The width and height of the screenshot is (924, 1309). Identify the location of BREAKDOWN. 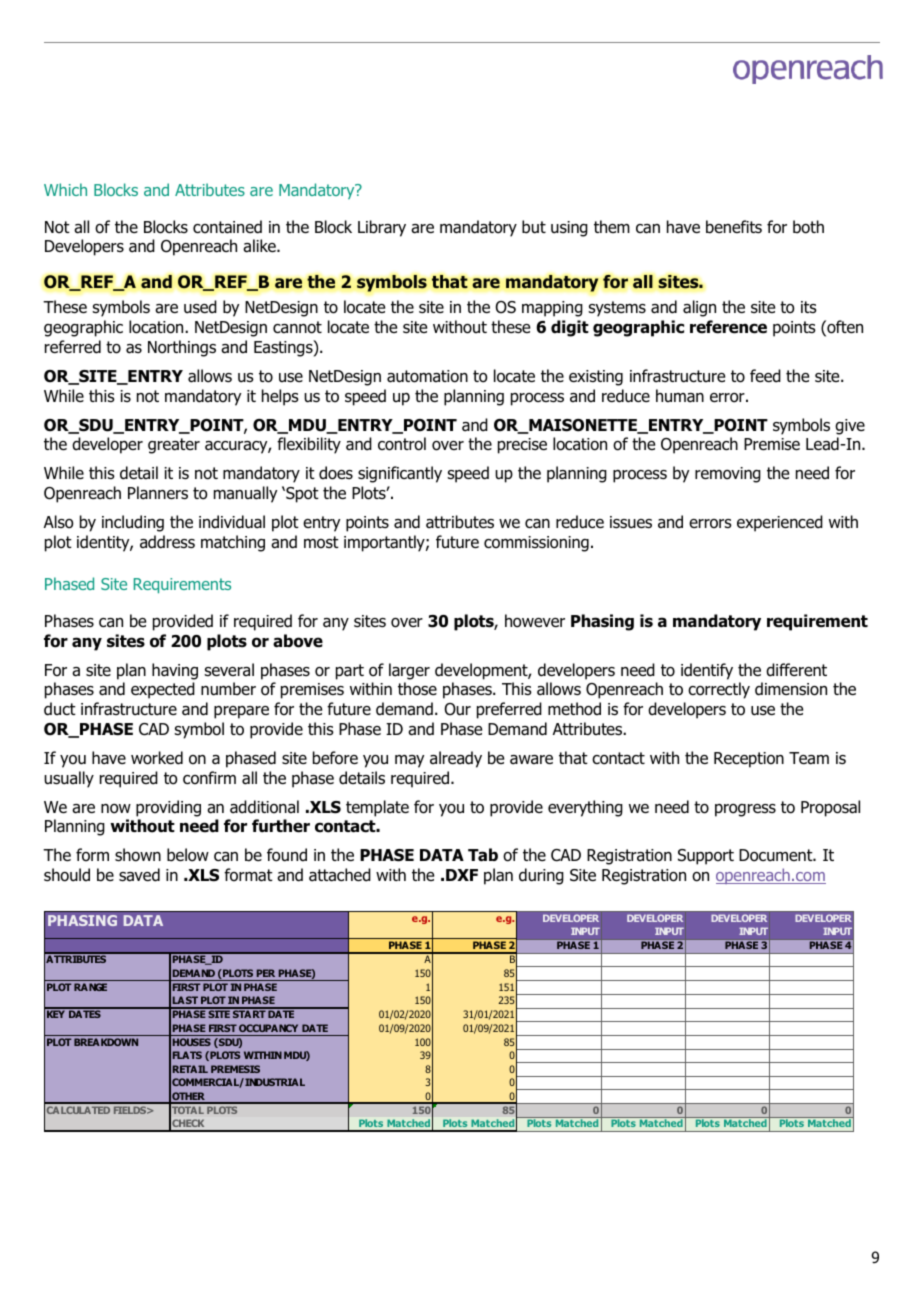
(106, 1042).
